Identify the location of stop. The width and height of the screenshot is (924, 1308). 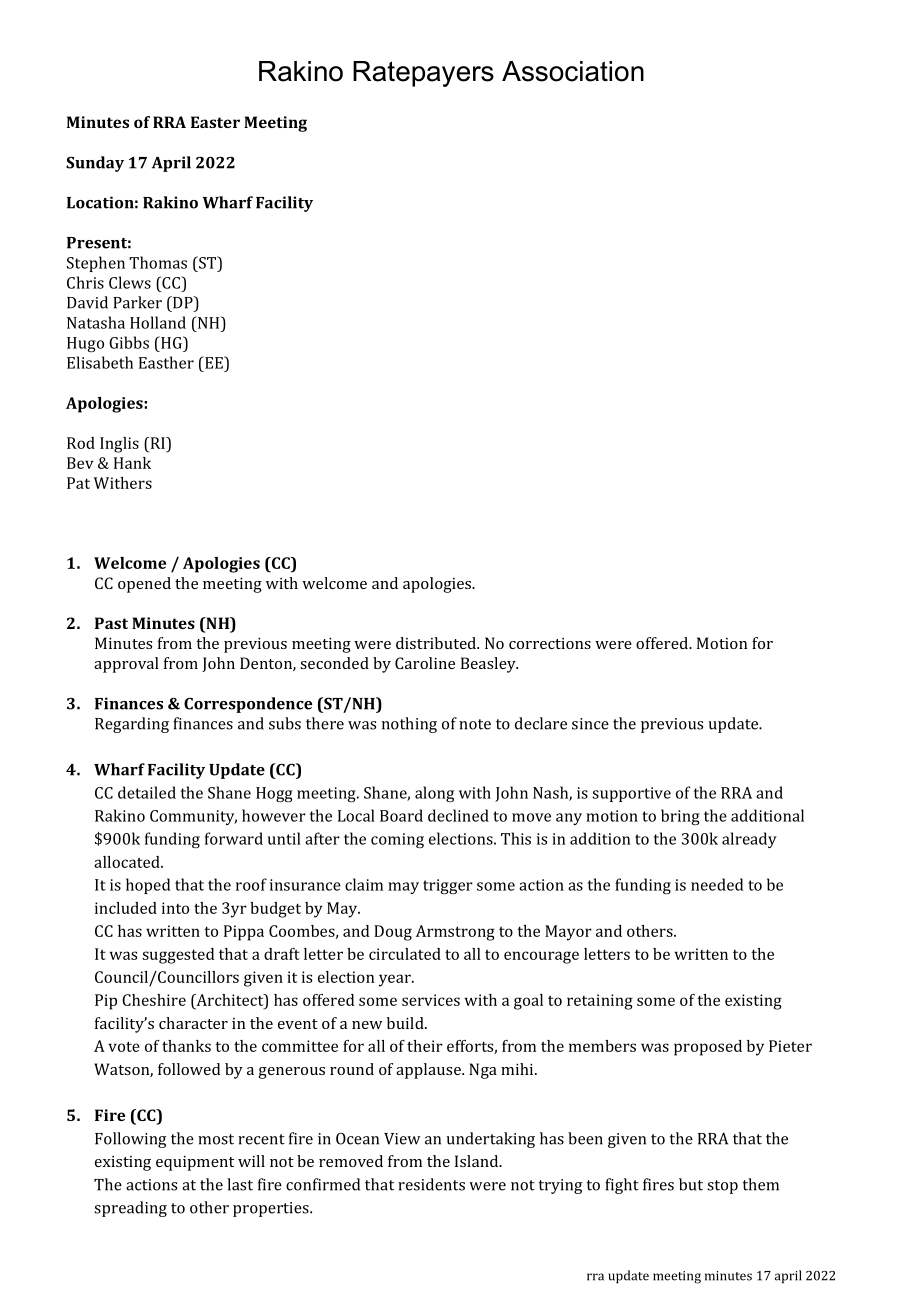
(722, 1187).
